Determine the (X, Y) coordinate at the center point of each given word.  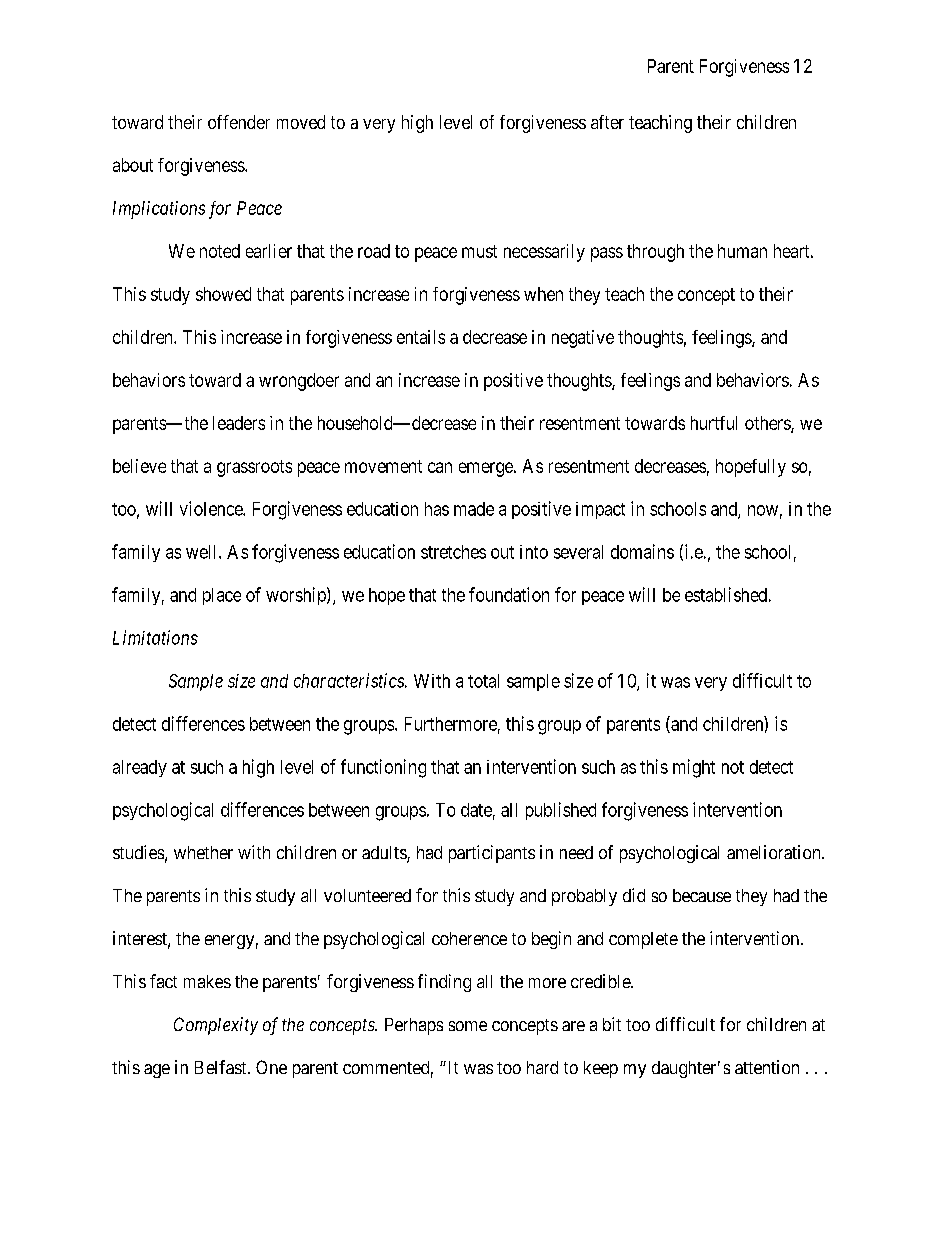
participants (492, 854)
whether (203, 852)
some (468, 1026)
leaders (239, 423)
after (607, 122)
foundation (509, 594)
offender (239, 122)
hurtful (714, 423)
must (479, 251)
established (726, 594)
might (694, 768)
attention (767, 1067)
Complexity (216, 1026)
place (222, 596)
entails (421, 337)
